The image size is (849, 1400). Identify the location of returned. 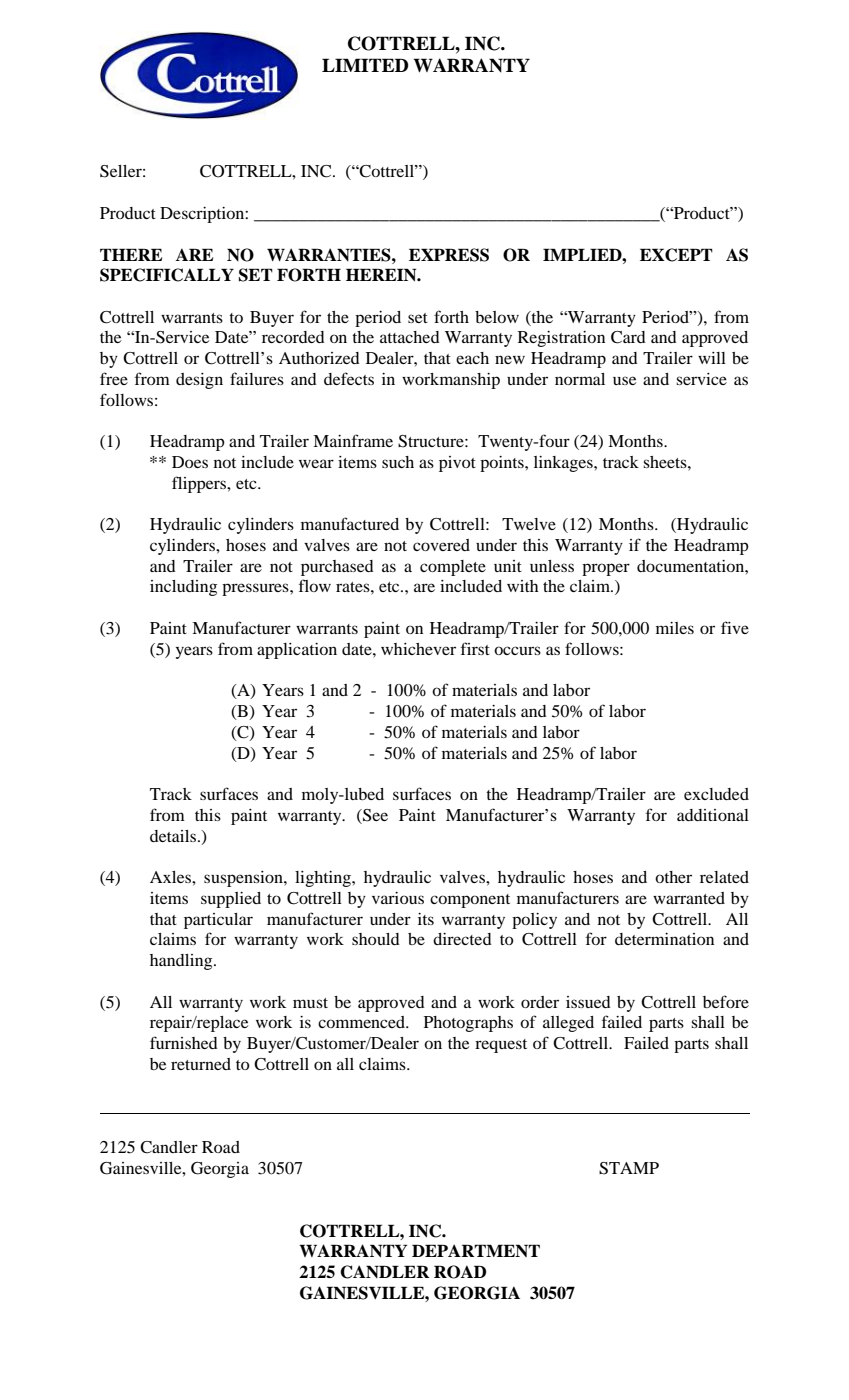
(201, 1064).
